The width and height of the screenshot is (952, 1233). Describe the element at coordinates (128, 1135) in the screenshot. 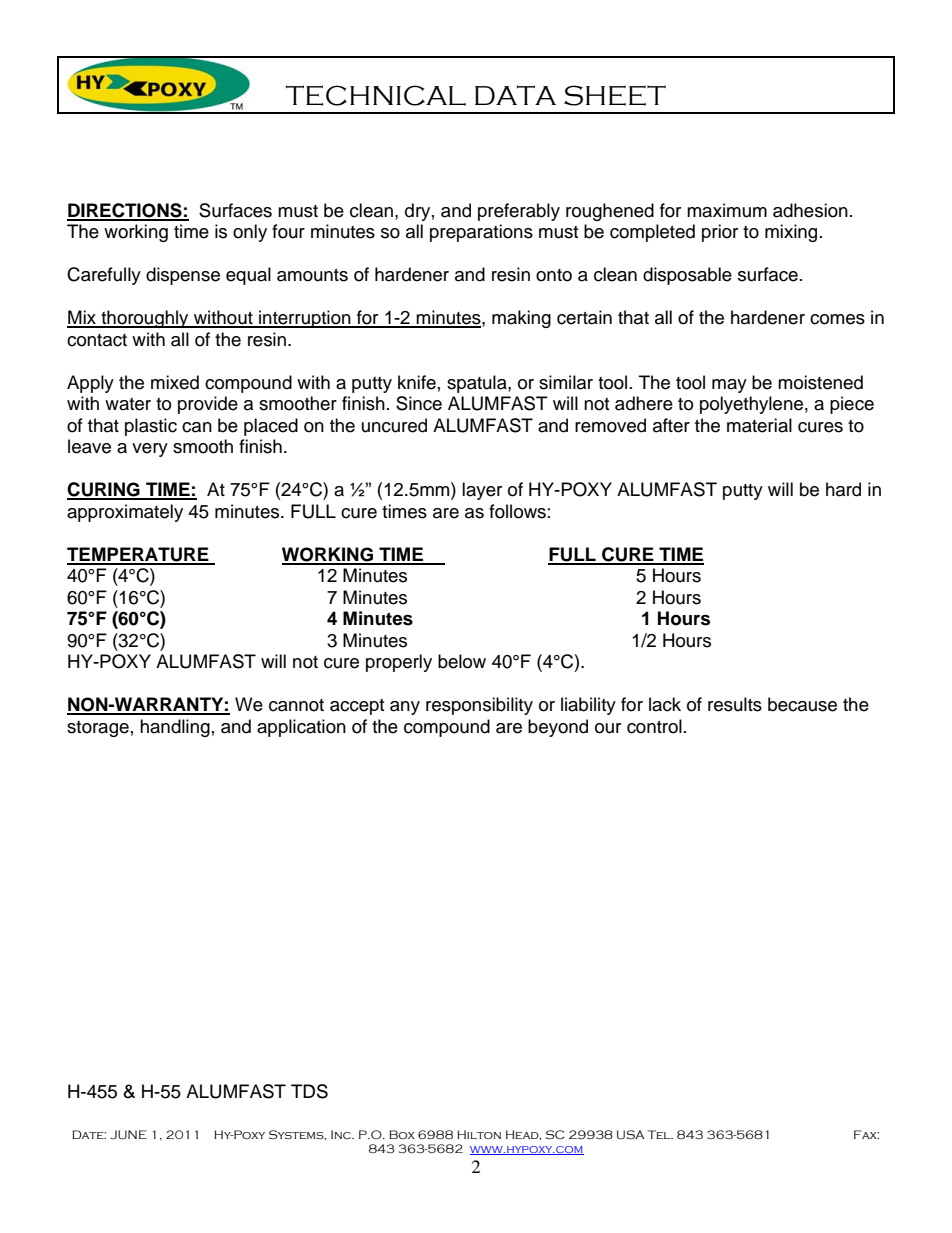

I see `JUNE` at that location.
